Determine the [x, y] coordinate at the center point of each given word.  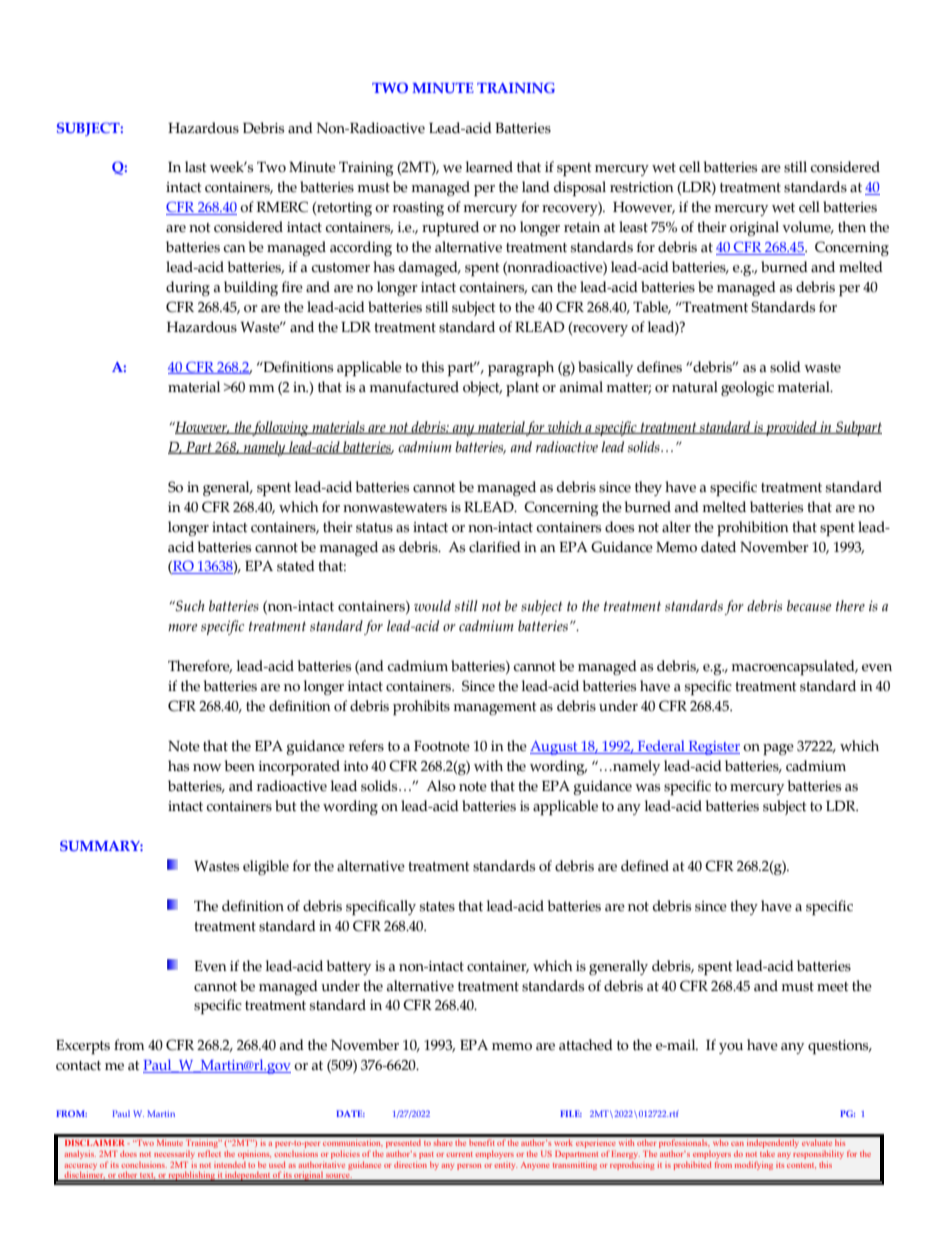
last [195, 167]
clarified [495, 547]
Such [189, 606]
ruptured [450, 228]
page [778, 749]
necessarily [174, 1154]
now [207, 768]
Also [441, 786]
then [852, 227]
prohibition [753, 528]
